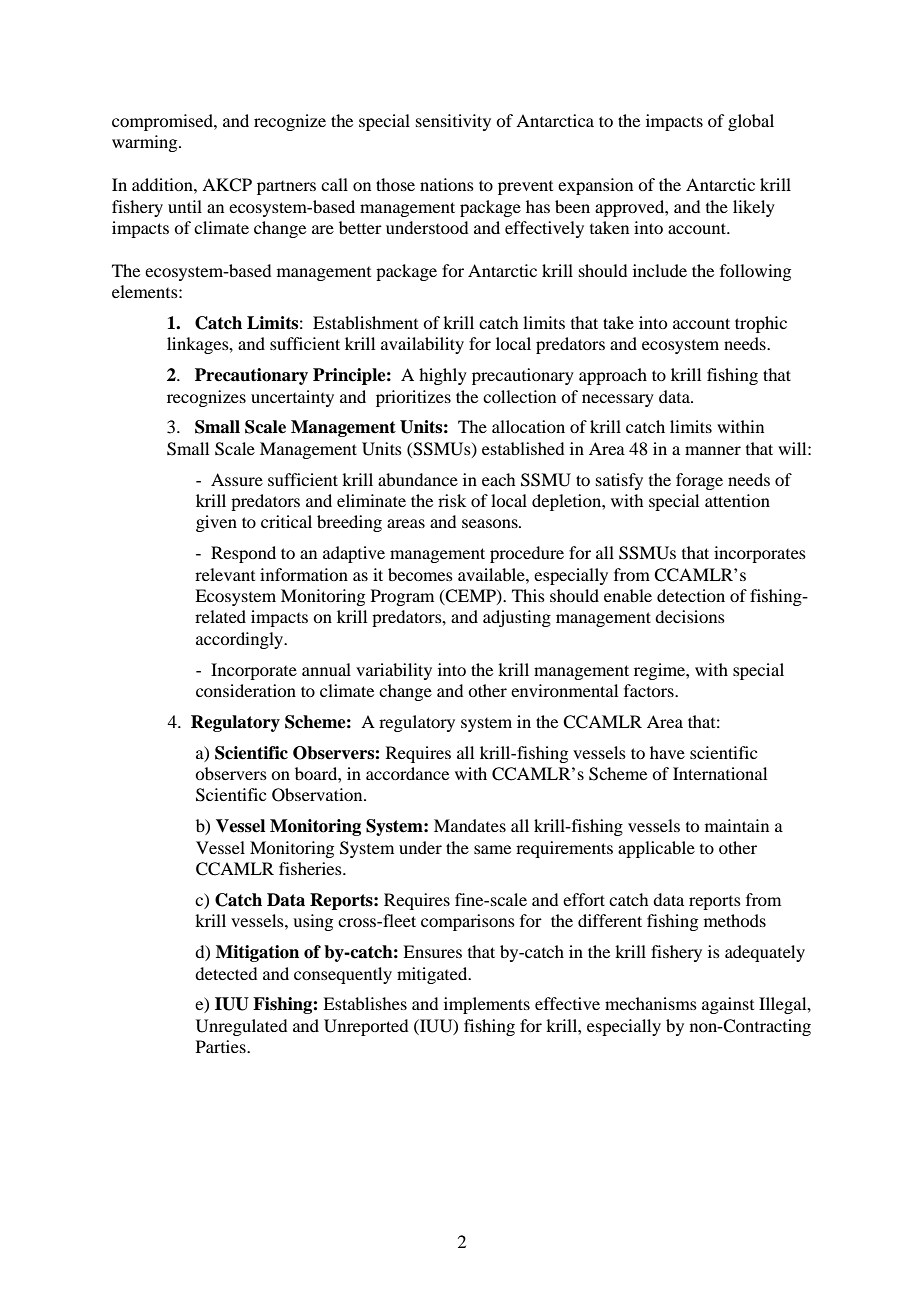 This screenshot has width=924, height=1308. Describe the element at coordinates (241, 1027) in the screenshot. I see `Unregulated` at that location.
